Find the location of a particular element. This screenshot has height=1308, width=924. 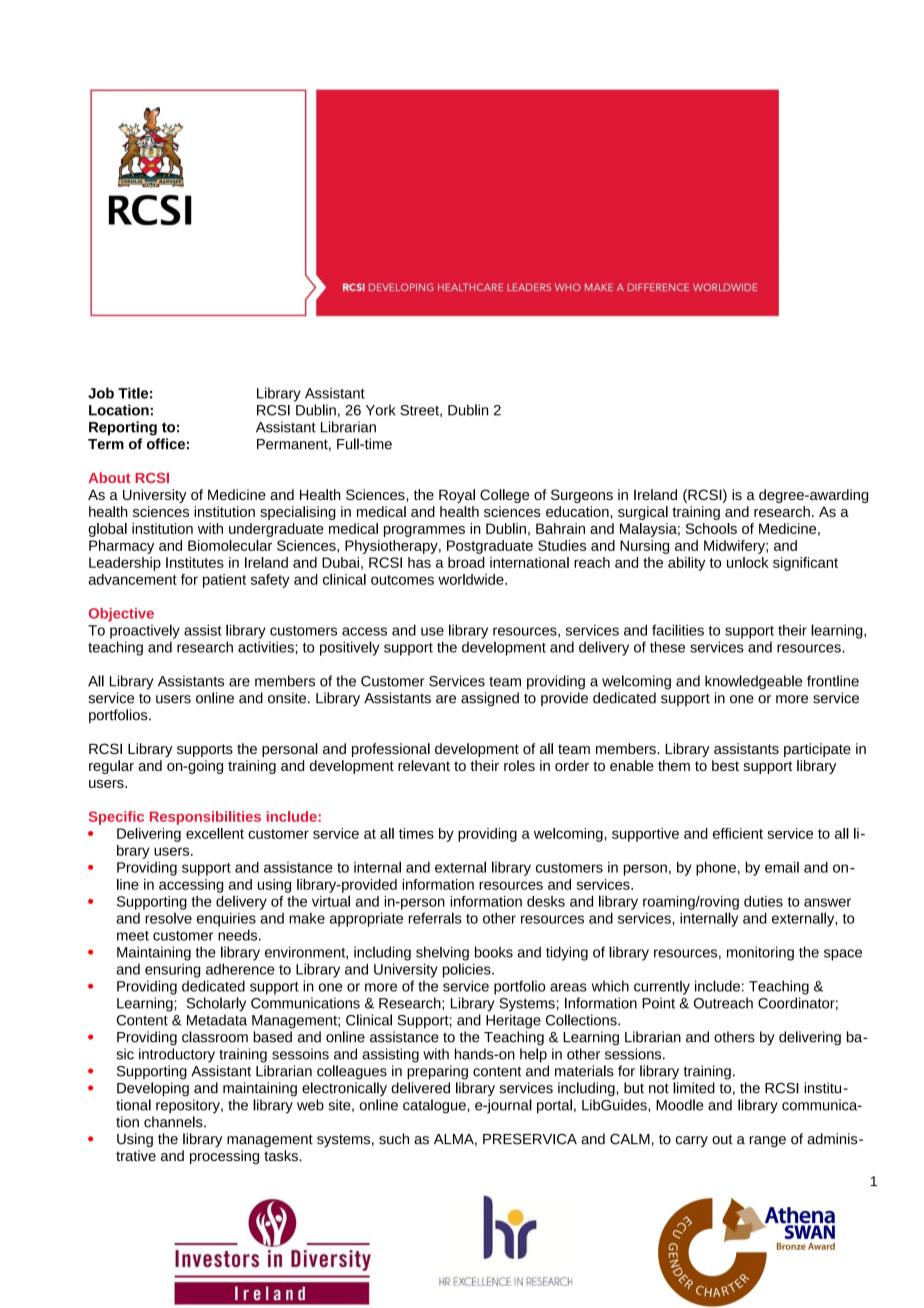

best is located at coordinates (725, 765).
